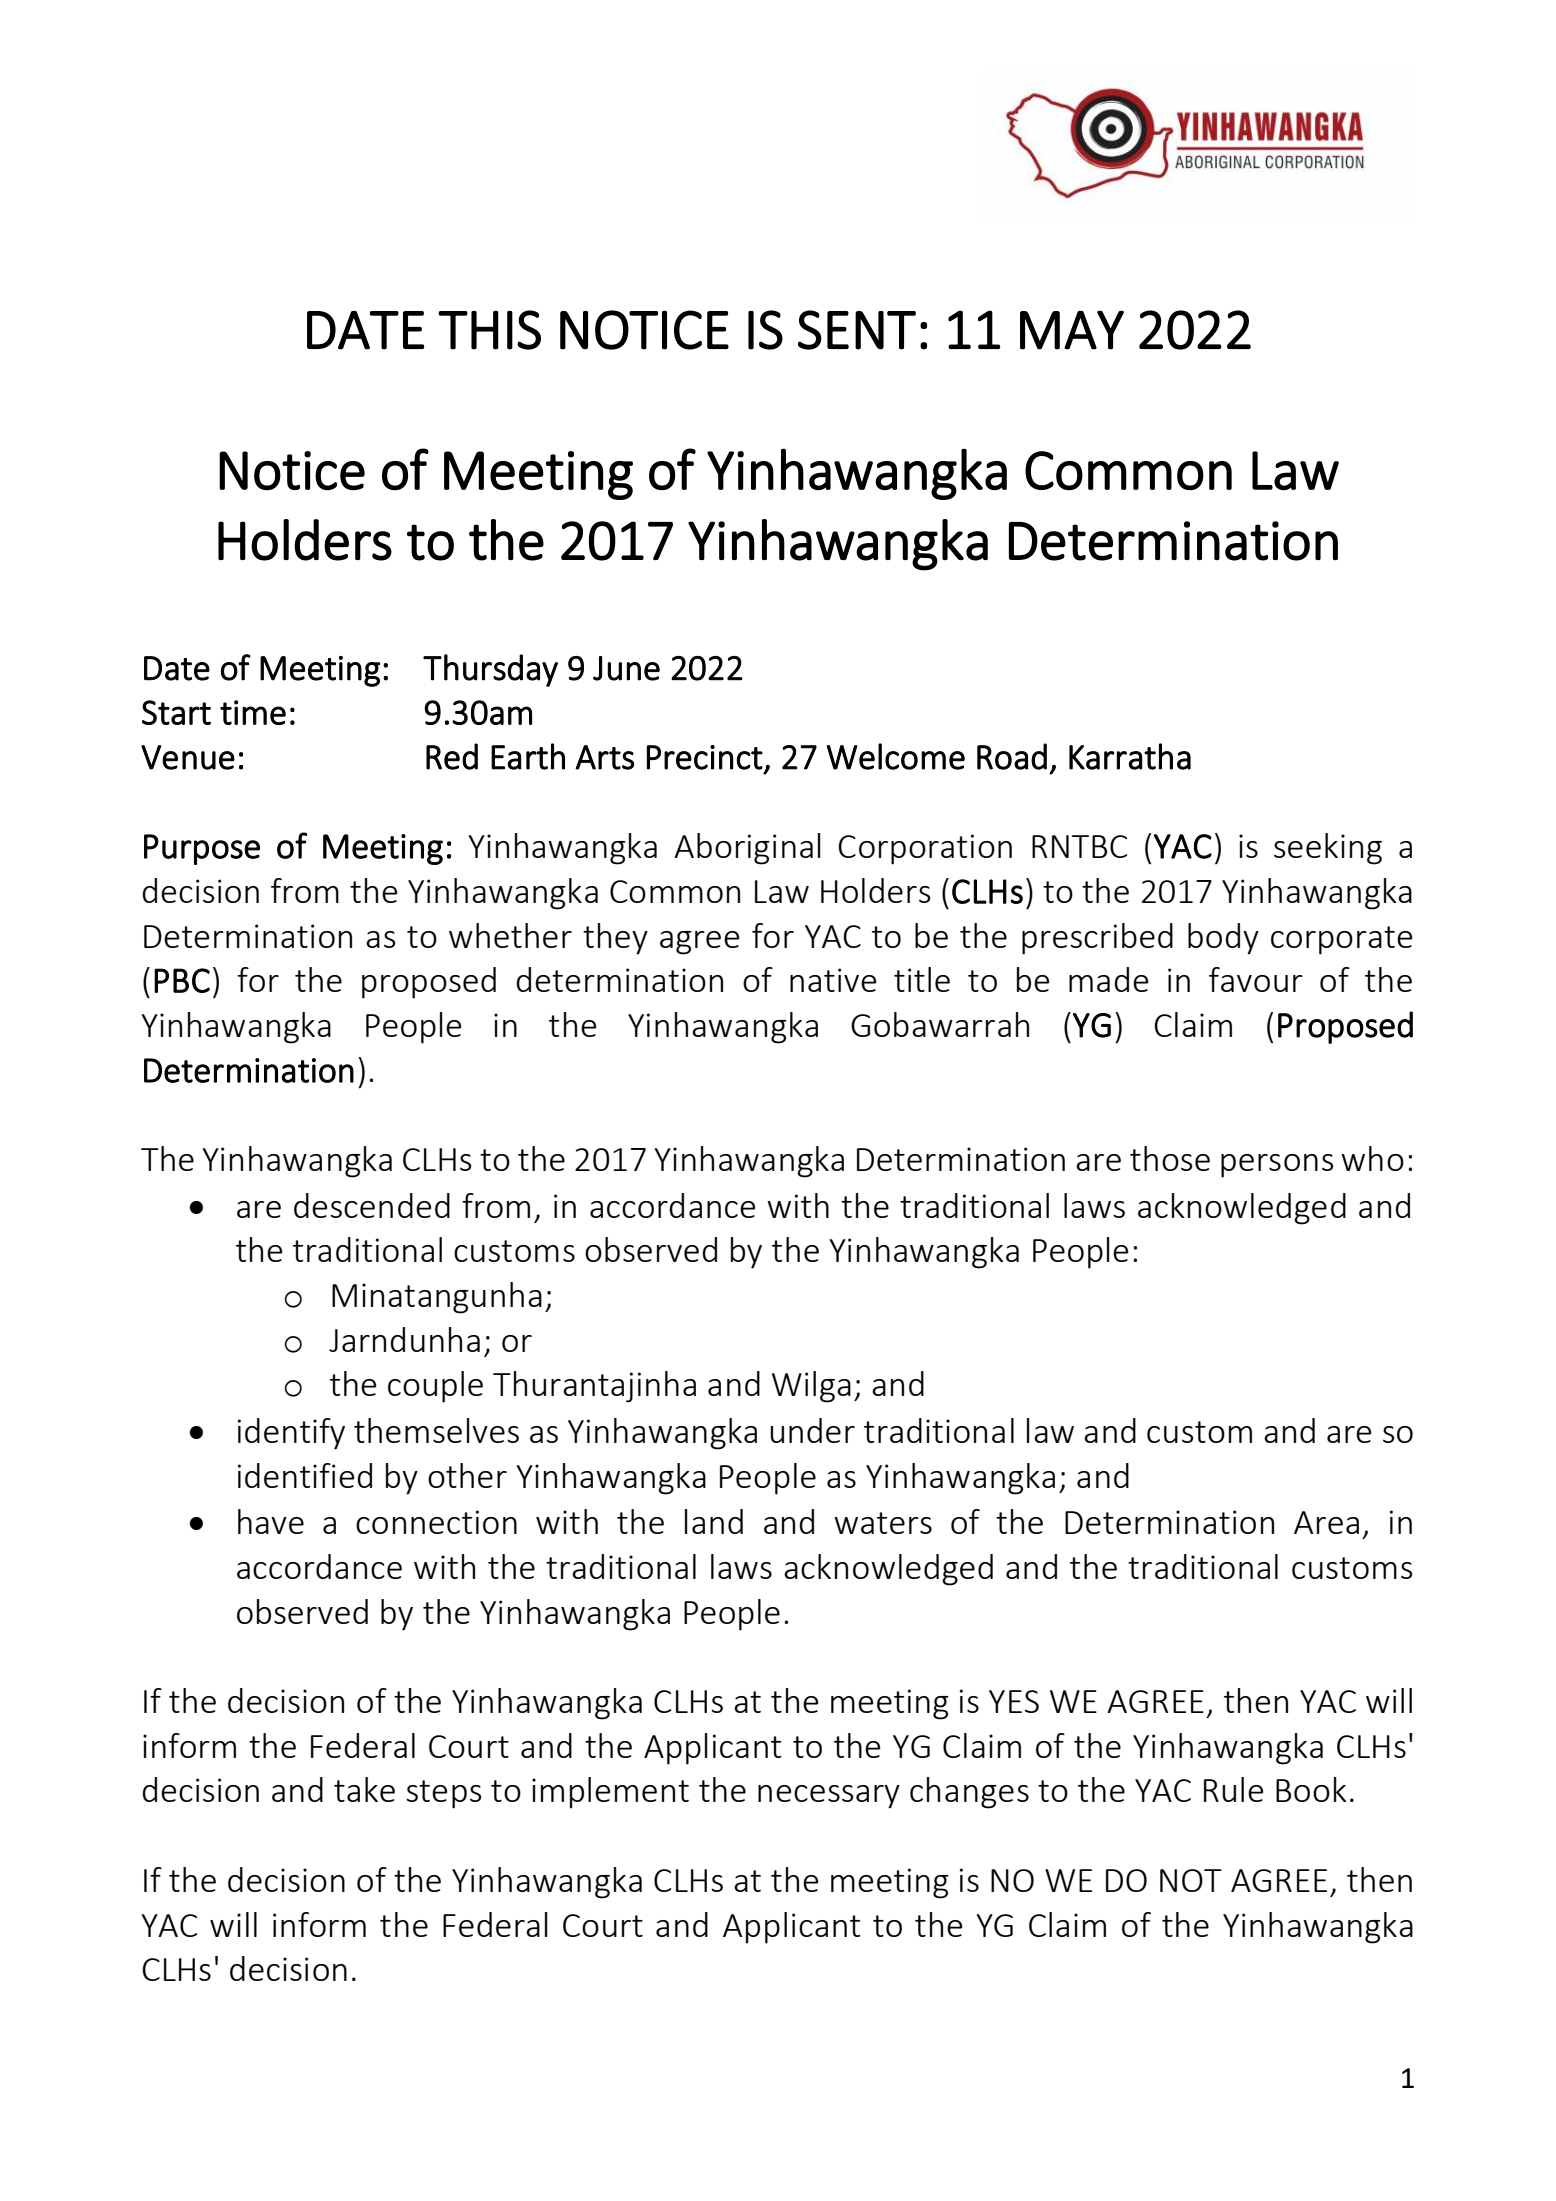 The width and height of the screenshot is (1556, 2201). Describe the element at coordinates (1277, 1166) in the screenshot. I see `persons` at that location.
